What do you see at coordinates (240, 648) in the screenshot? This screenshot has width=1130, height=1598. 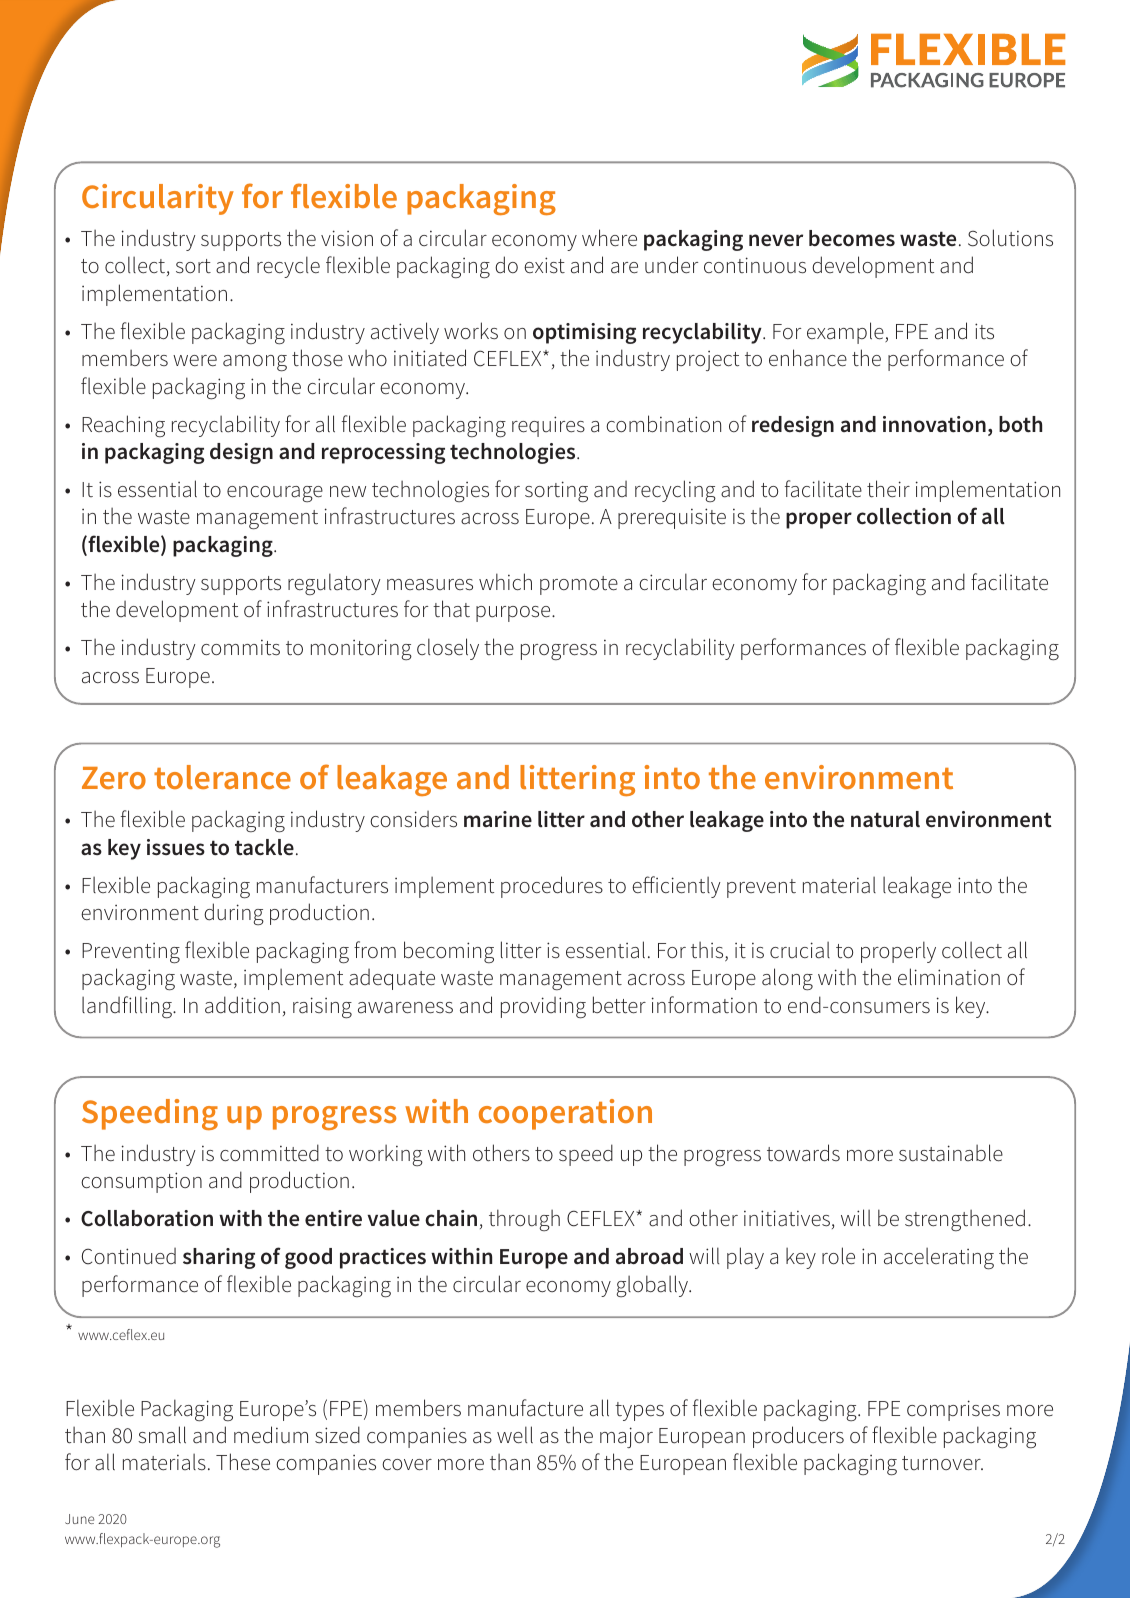 I see `commits` at bounding box center [240, 648].
